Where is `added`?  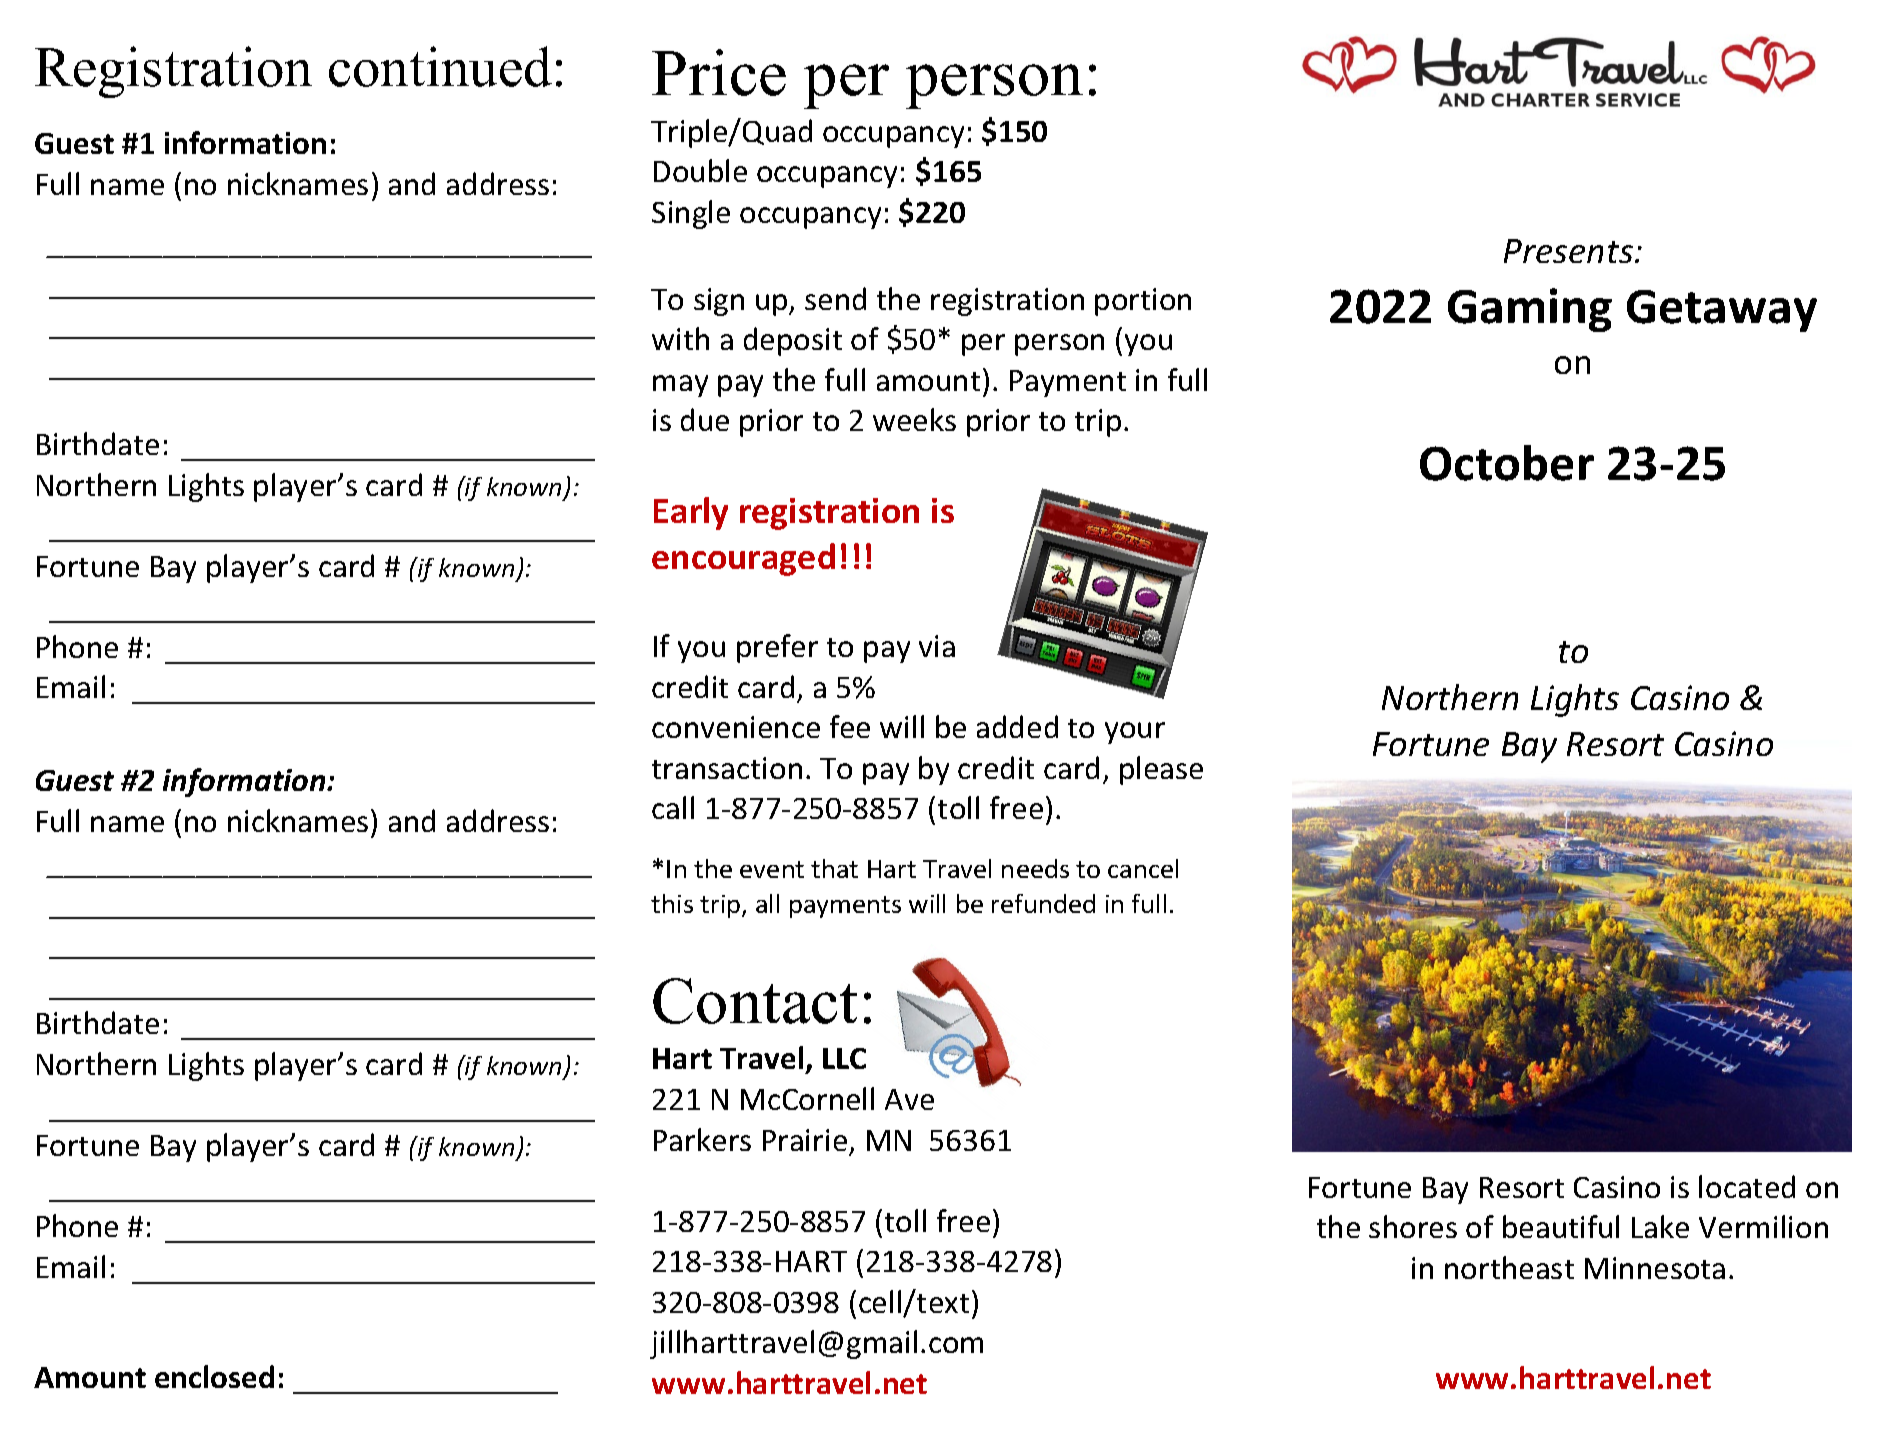 added is located at coordinates (1017, 726).
